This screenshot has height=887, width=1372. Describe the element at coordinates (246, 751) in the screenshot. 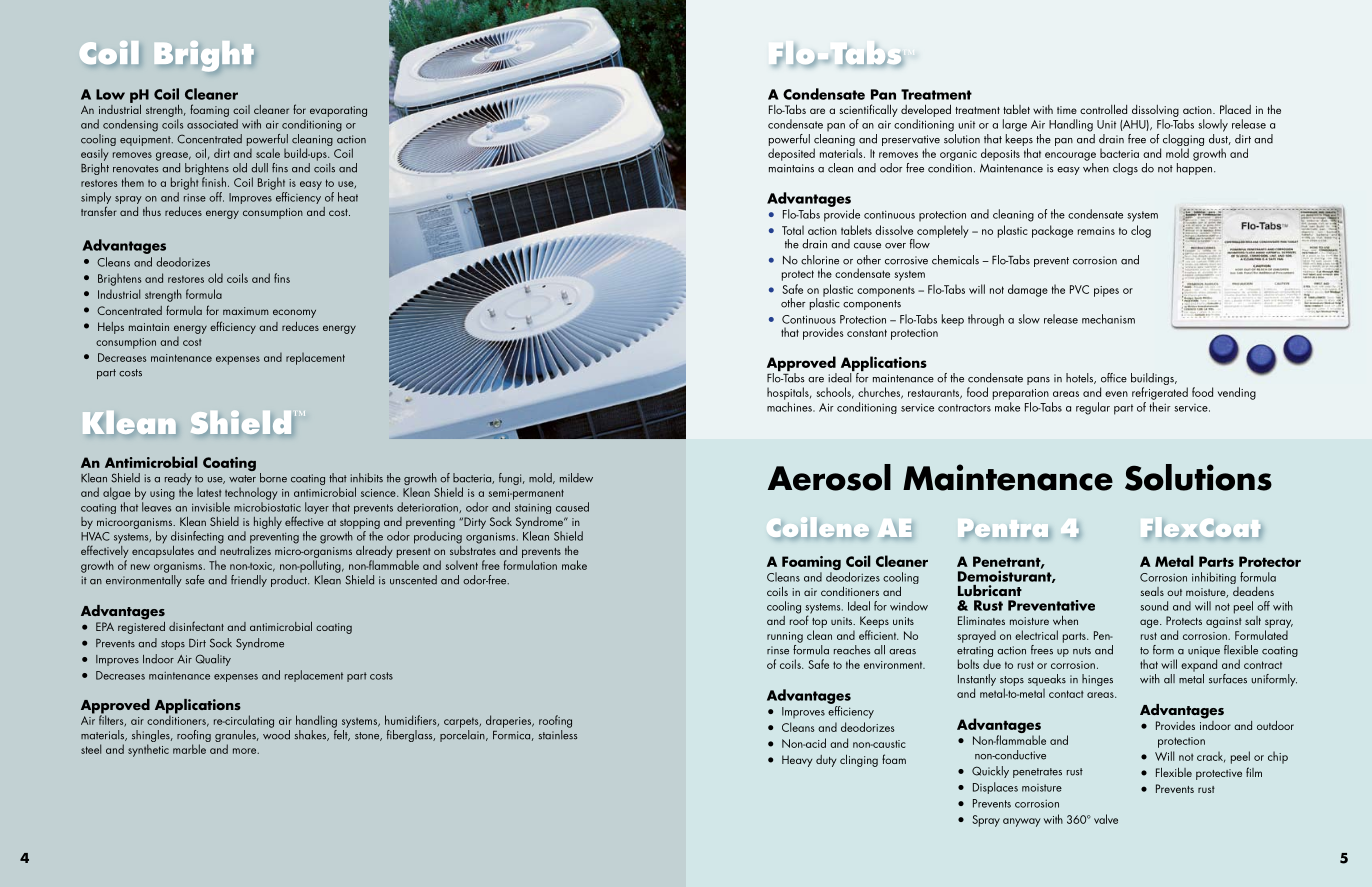

I see `more` at that location.
